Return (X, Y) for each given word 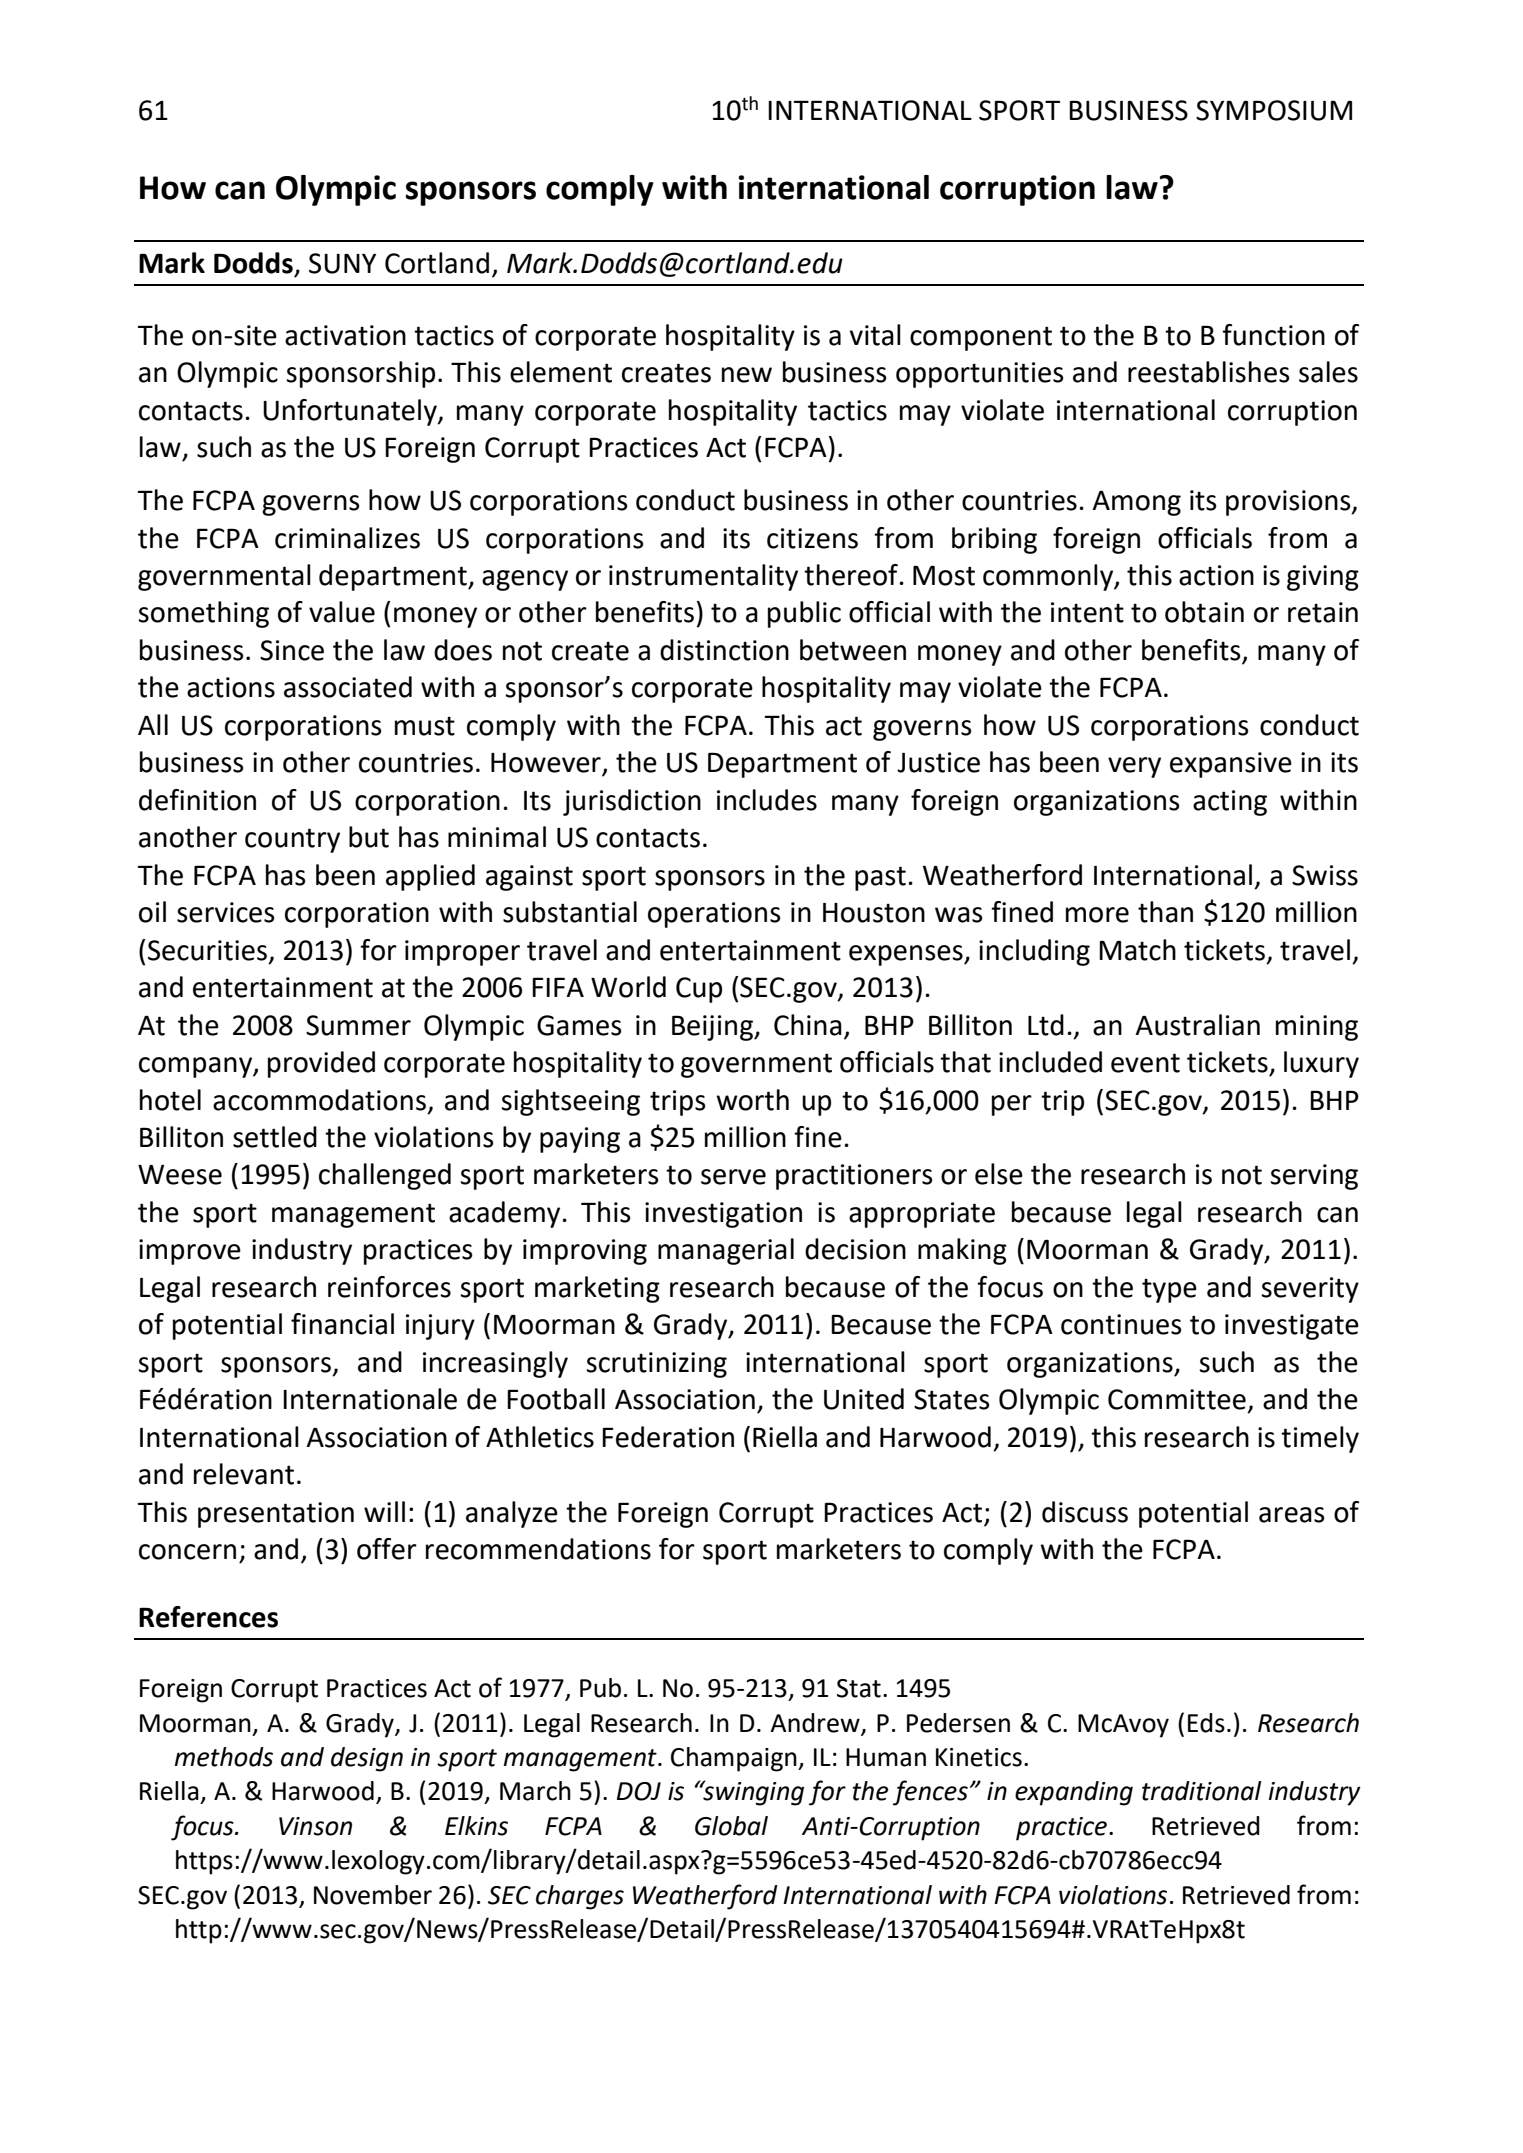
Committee (1177, 1399)
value (342, 612)
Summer (358, 1025)
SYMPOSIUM (1274, 110)
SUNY (342, 263)
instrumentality (703, 577)
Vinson (315, 1826)
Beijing (713, 1028)
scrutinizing (656, 1365)
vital (875, 335)
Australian (1198, 1025)
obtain (1204, 612)
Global (731, 1826)
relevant (244, 1474)
